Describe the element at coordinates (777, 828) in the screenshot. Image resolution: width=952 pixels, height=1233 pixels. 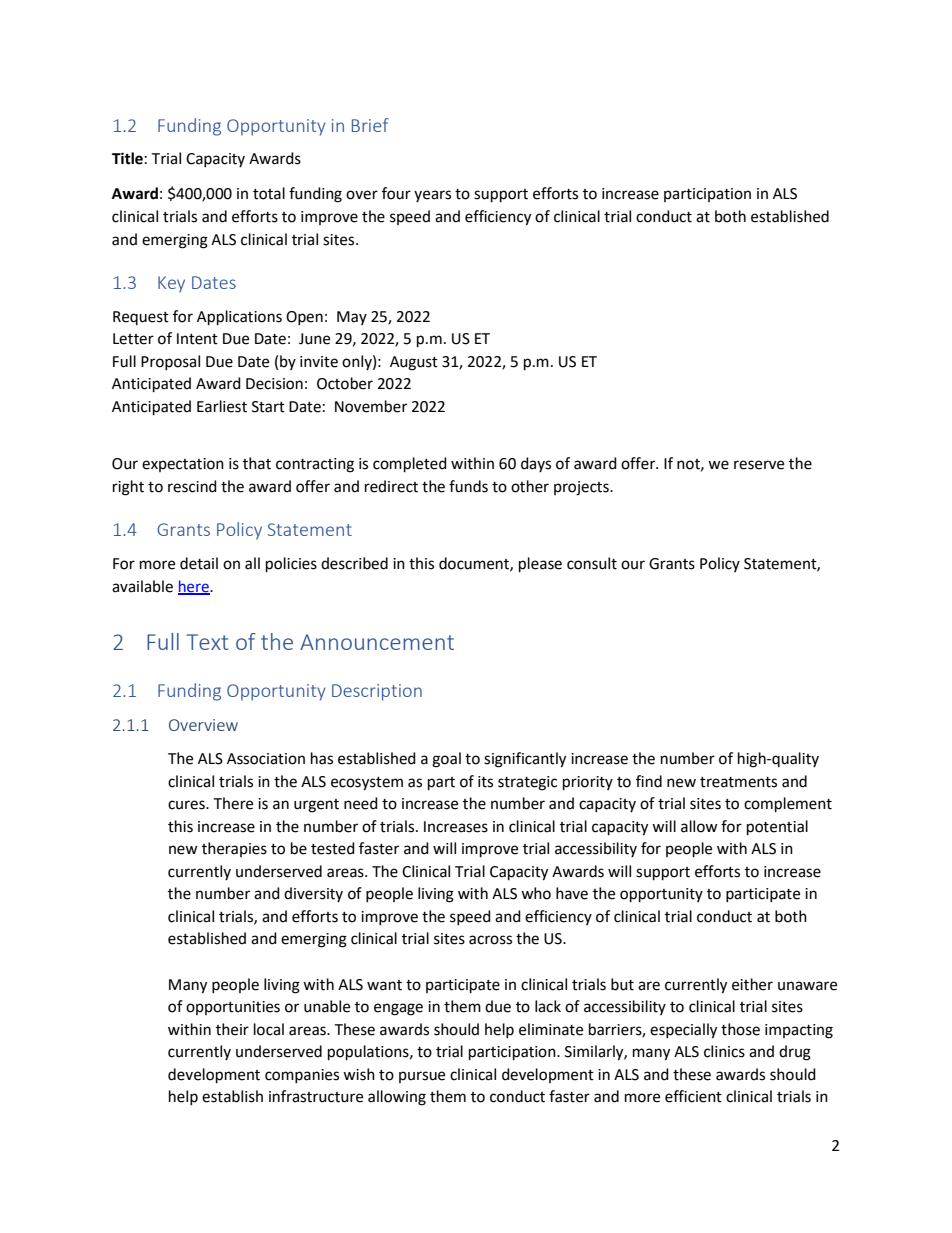
I see `potential` at that location.
